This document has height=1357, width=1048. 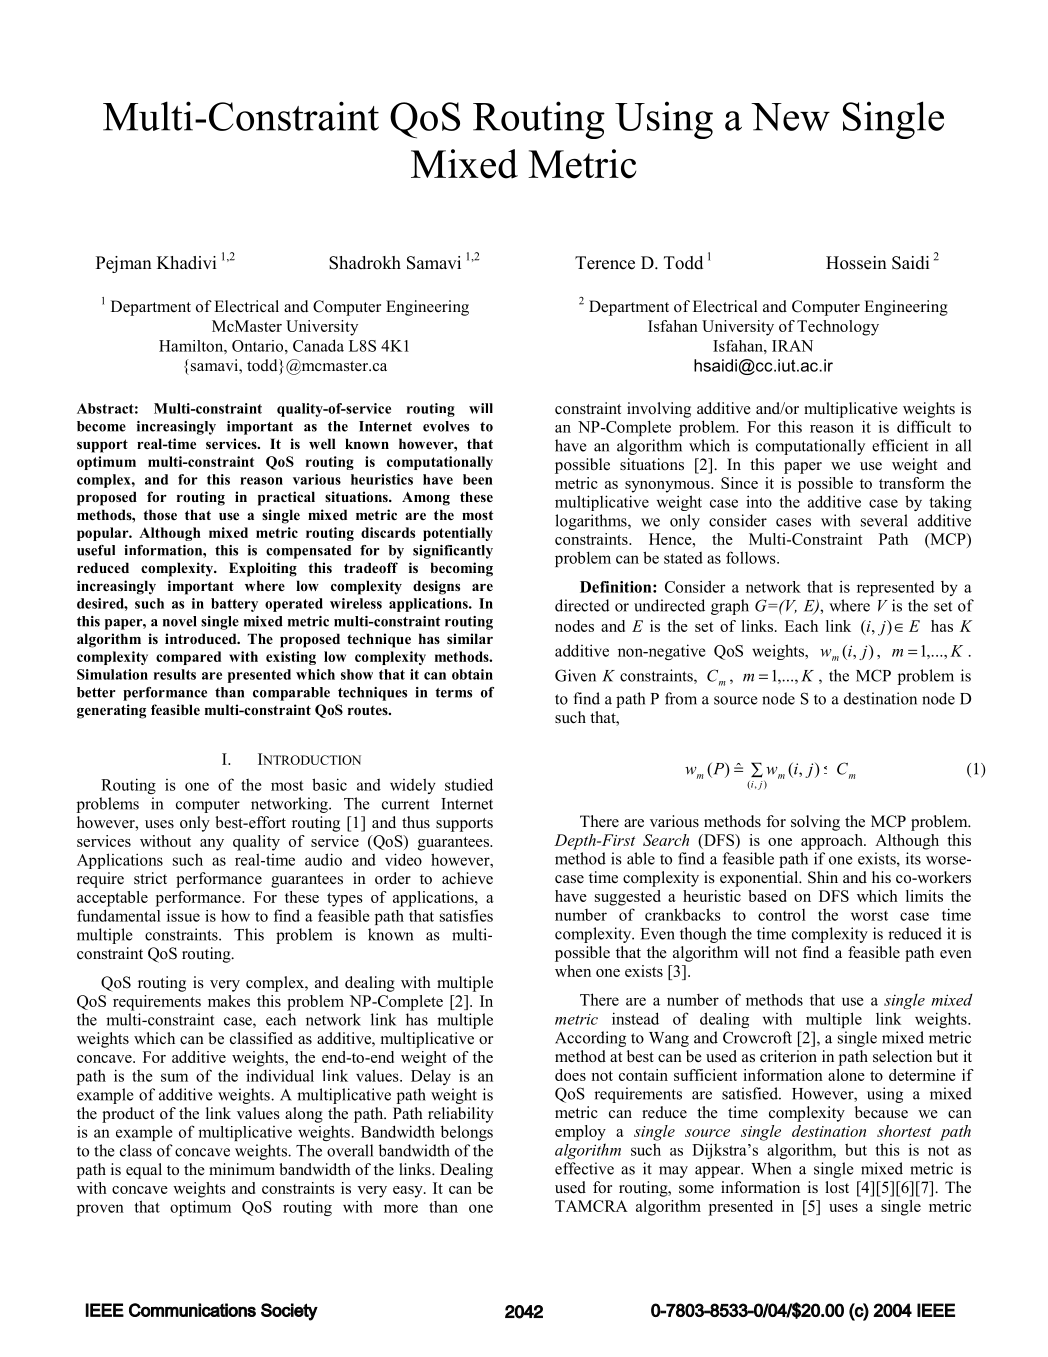 What do you see at coordinates (837, 1187) in the document?
I see `lost` at bounding box center [837, 1187].
